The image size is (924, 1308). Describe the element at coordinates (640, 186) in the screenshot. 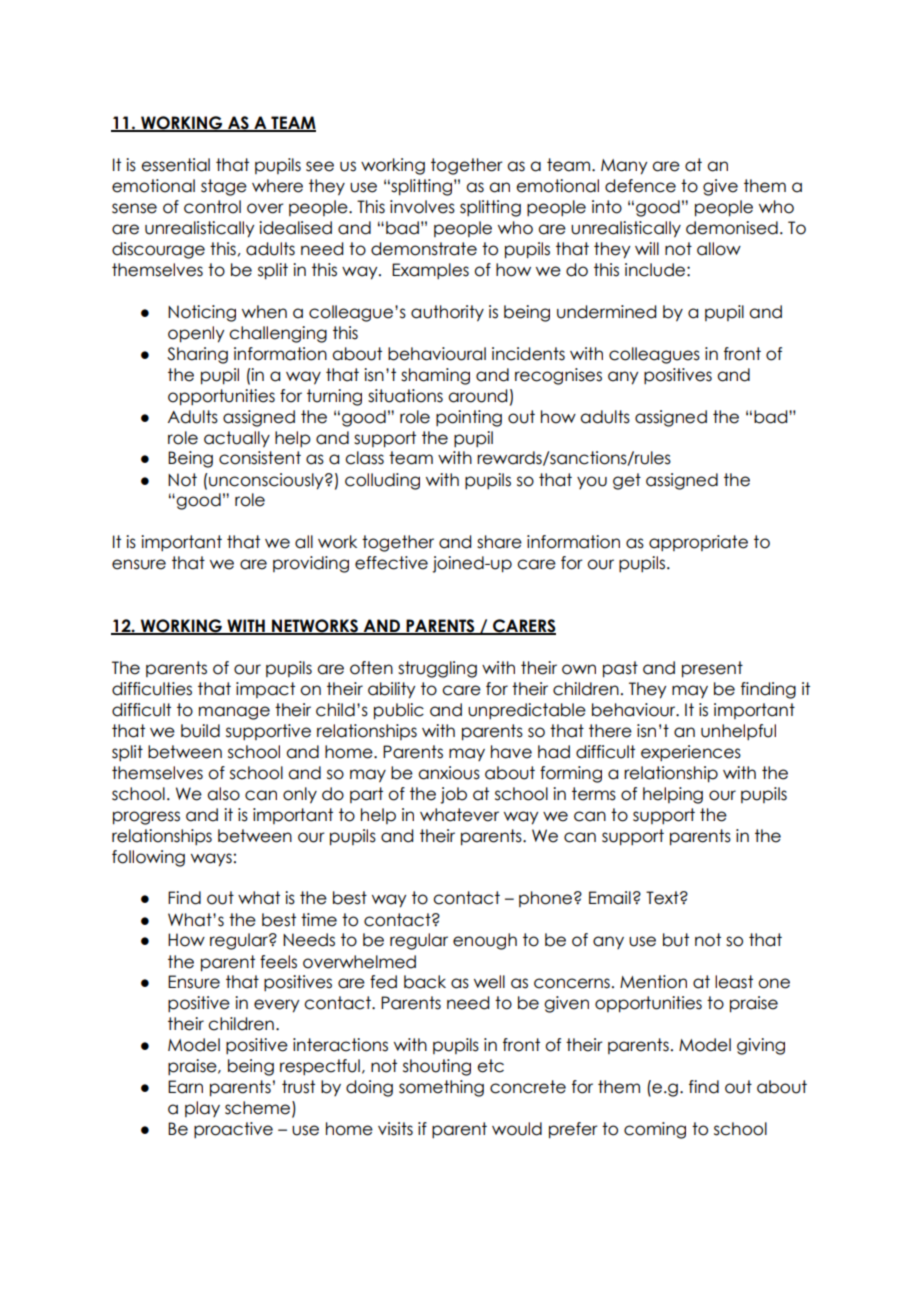

I see `defence` at that location.
